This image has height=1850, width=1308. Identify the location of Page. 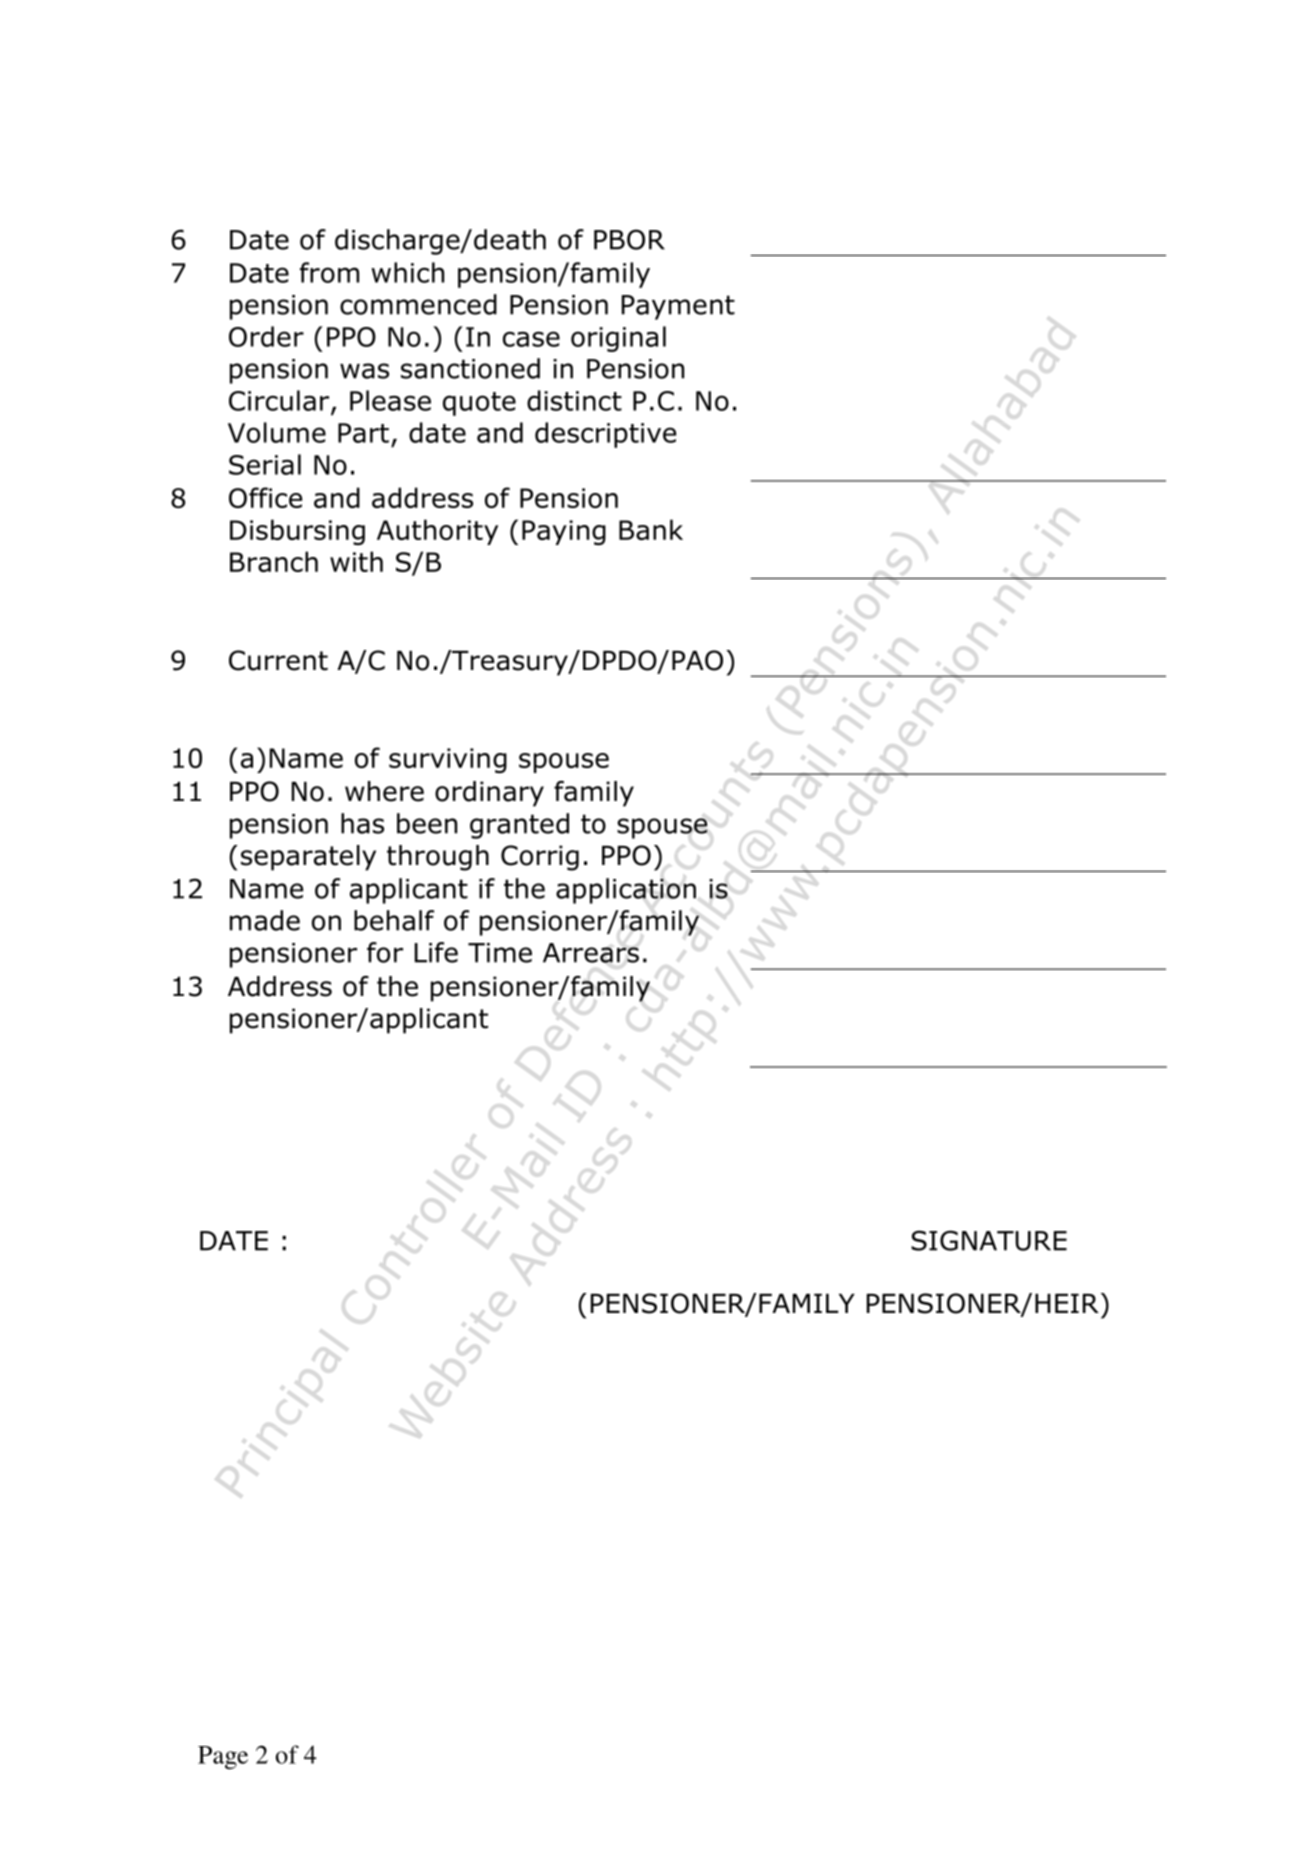
(223, 1758).
